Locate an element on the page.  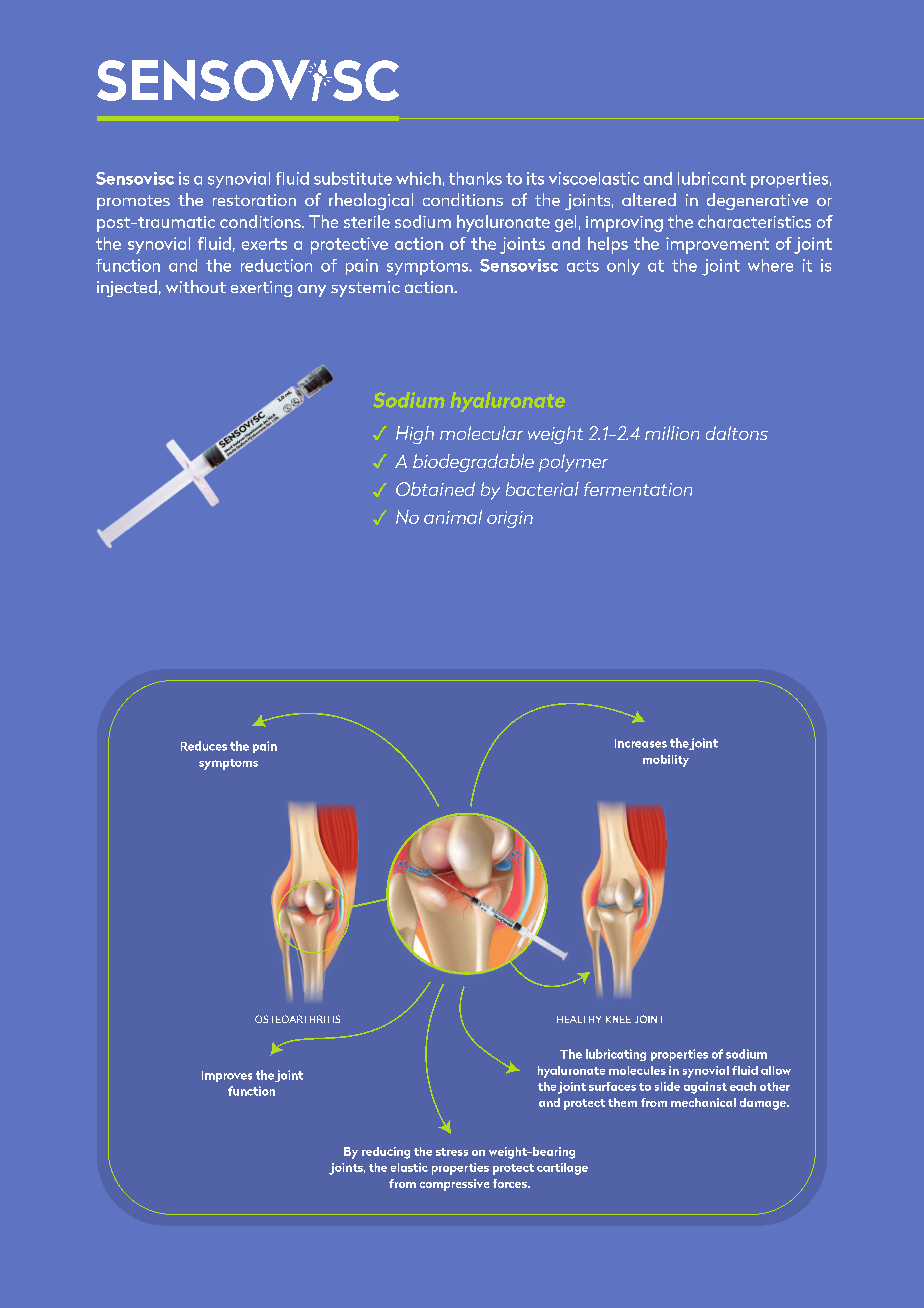
stress is located at coordinates (452, 1152).
